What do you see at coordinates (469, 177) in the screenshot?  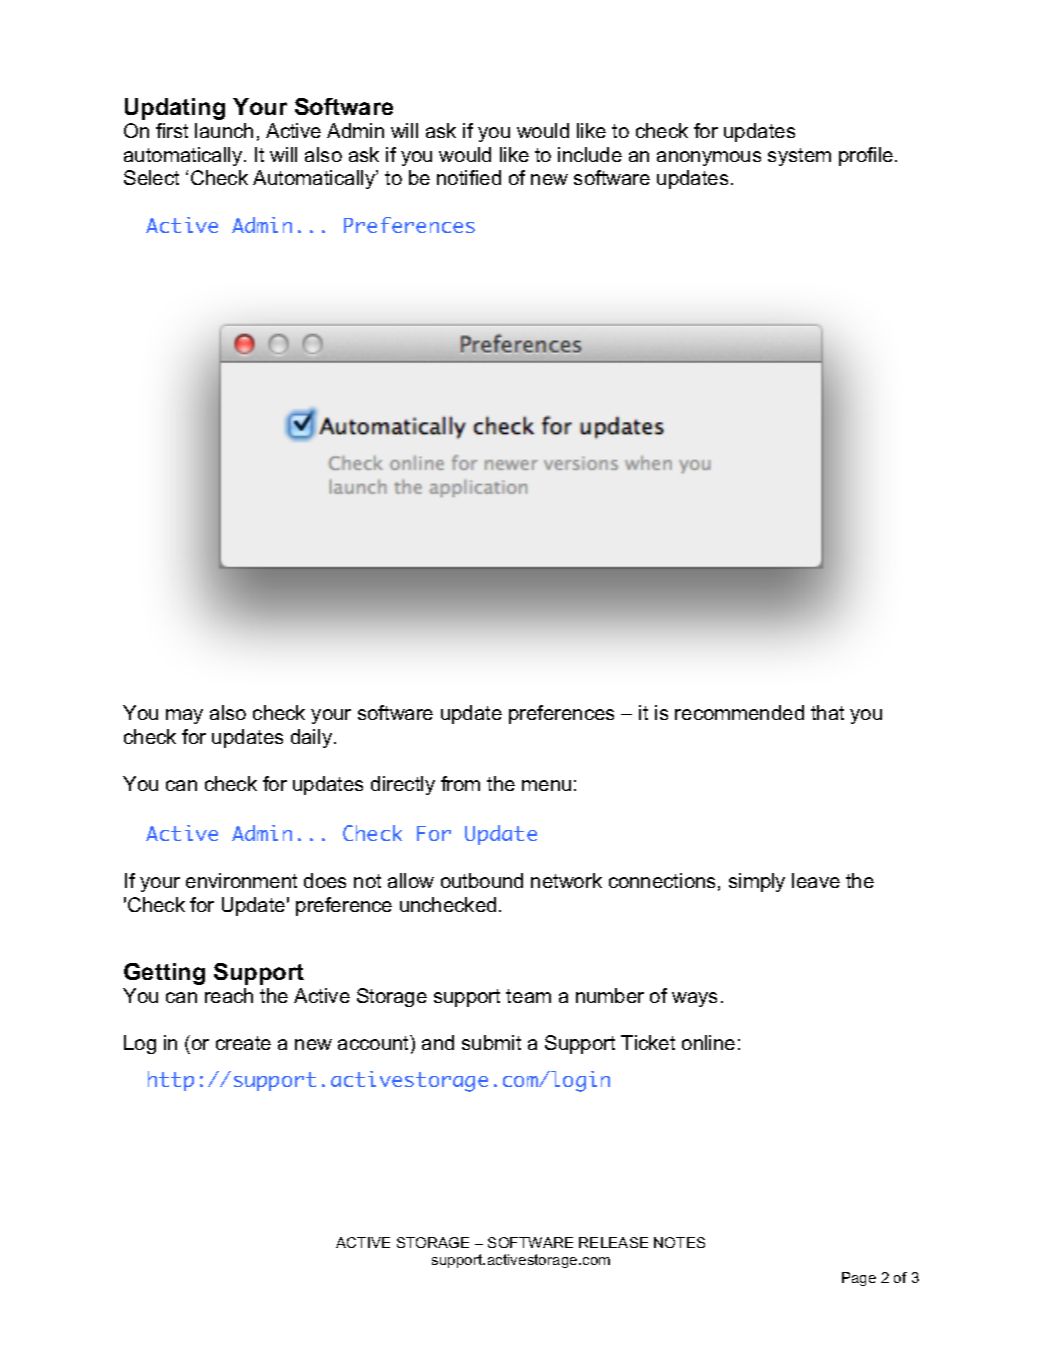 I see `notified` at bounding box center [469, 177].
